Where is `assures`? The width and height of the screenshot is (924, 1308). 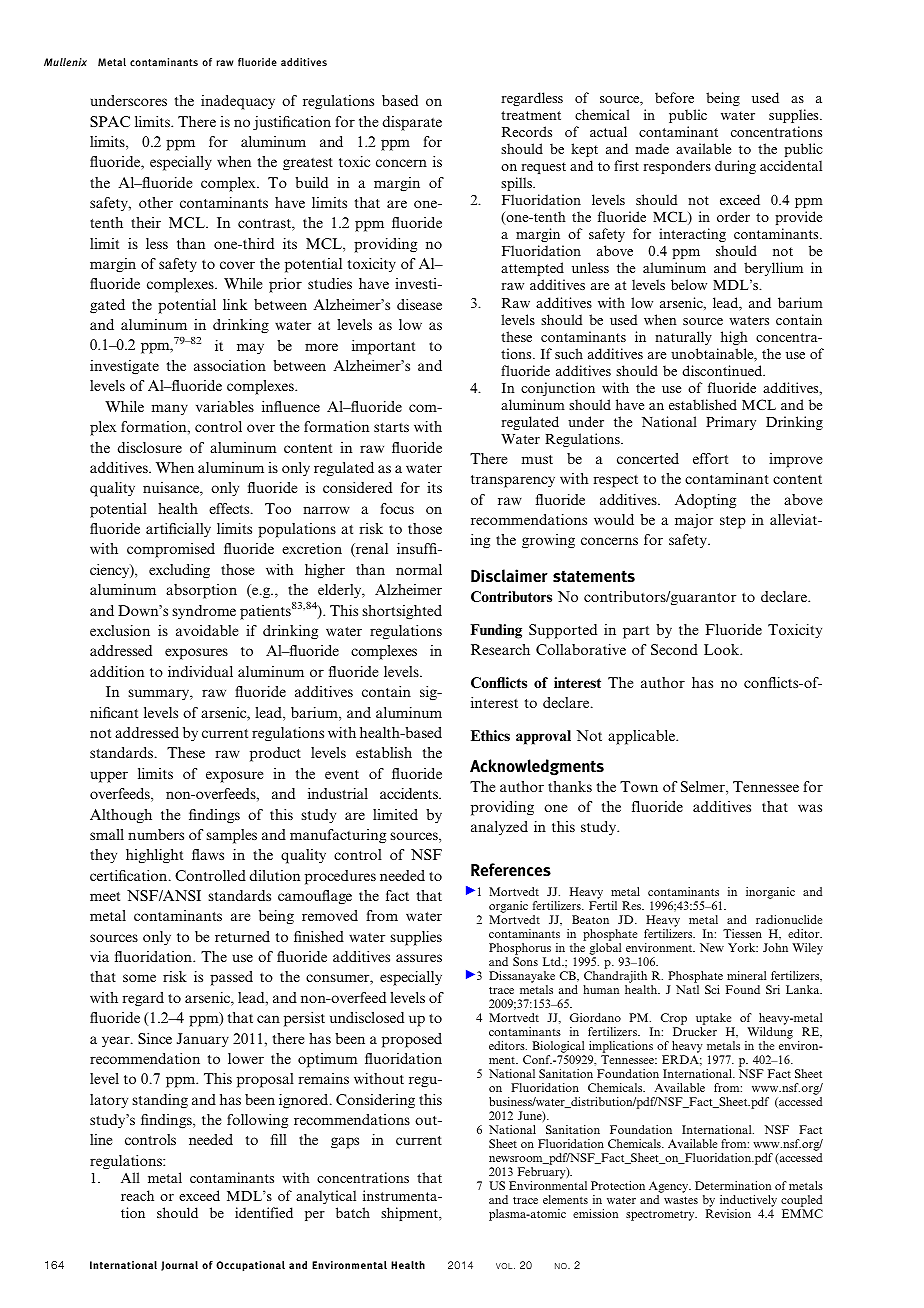 assures is located at coordinates (419, 958).
